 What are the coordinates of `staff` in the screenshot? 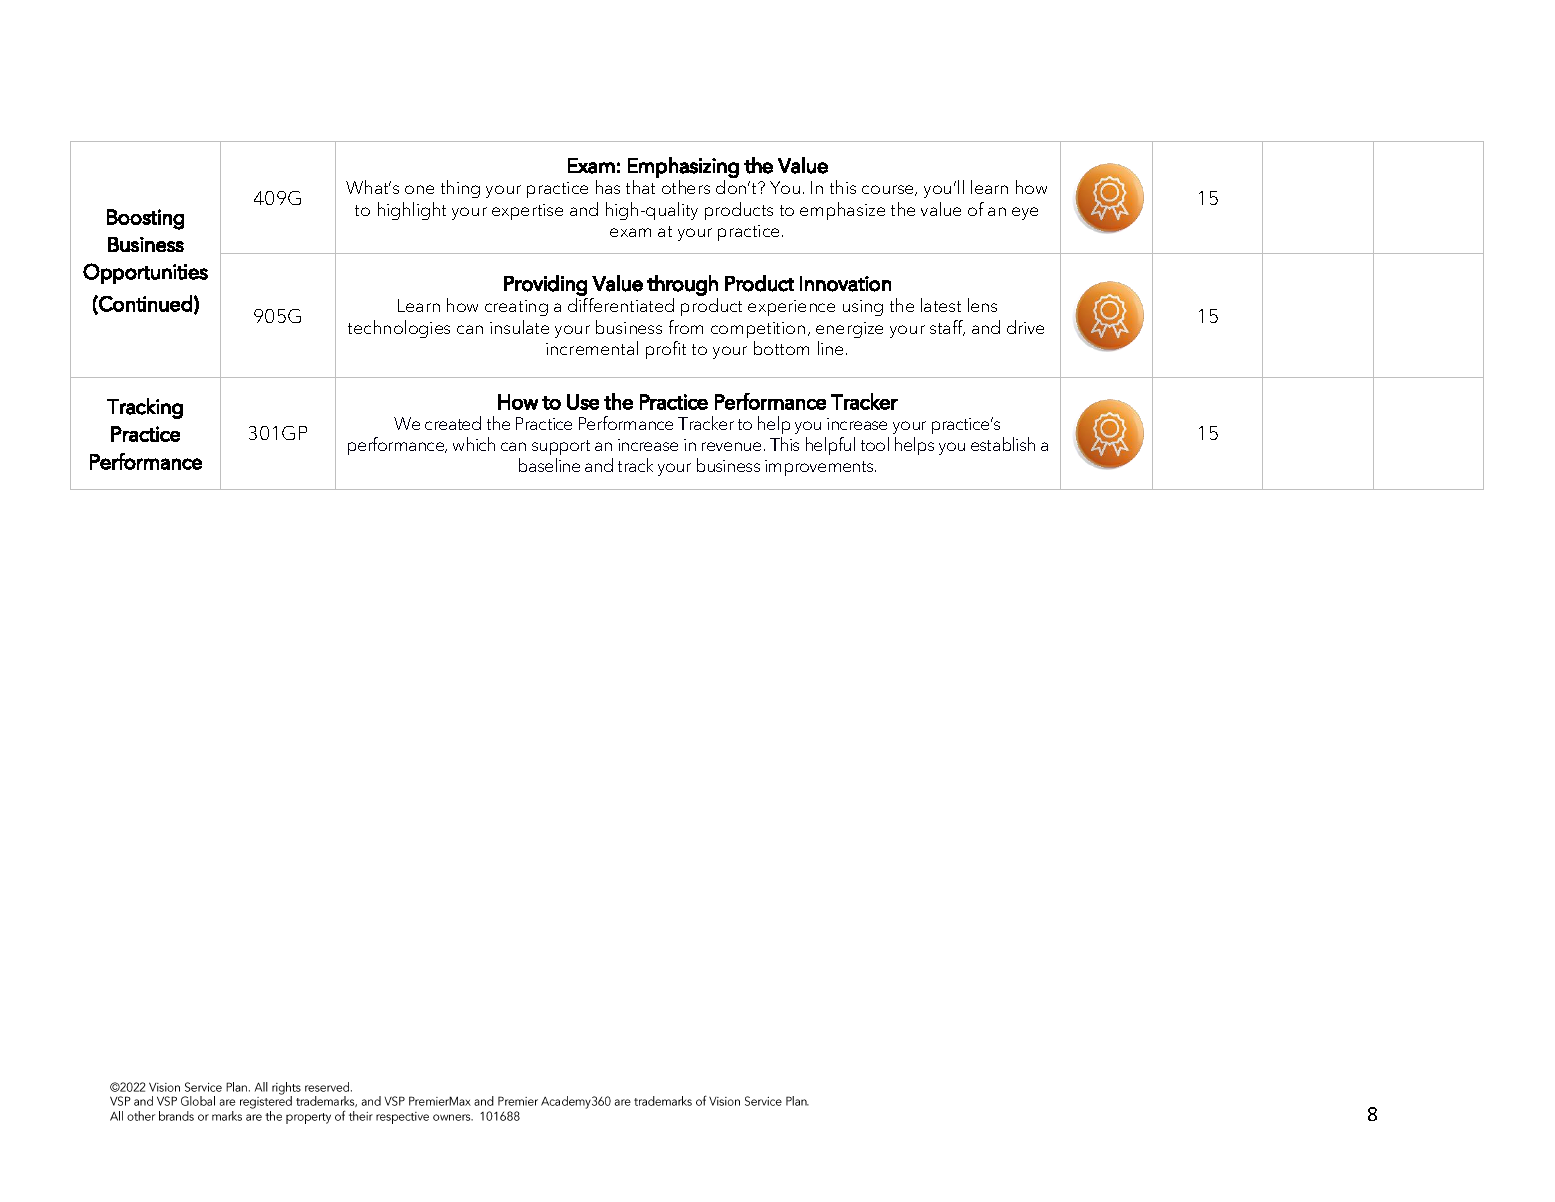 It's located at (947, 328).
